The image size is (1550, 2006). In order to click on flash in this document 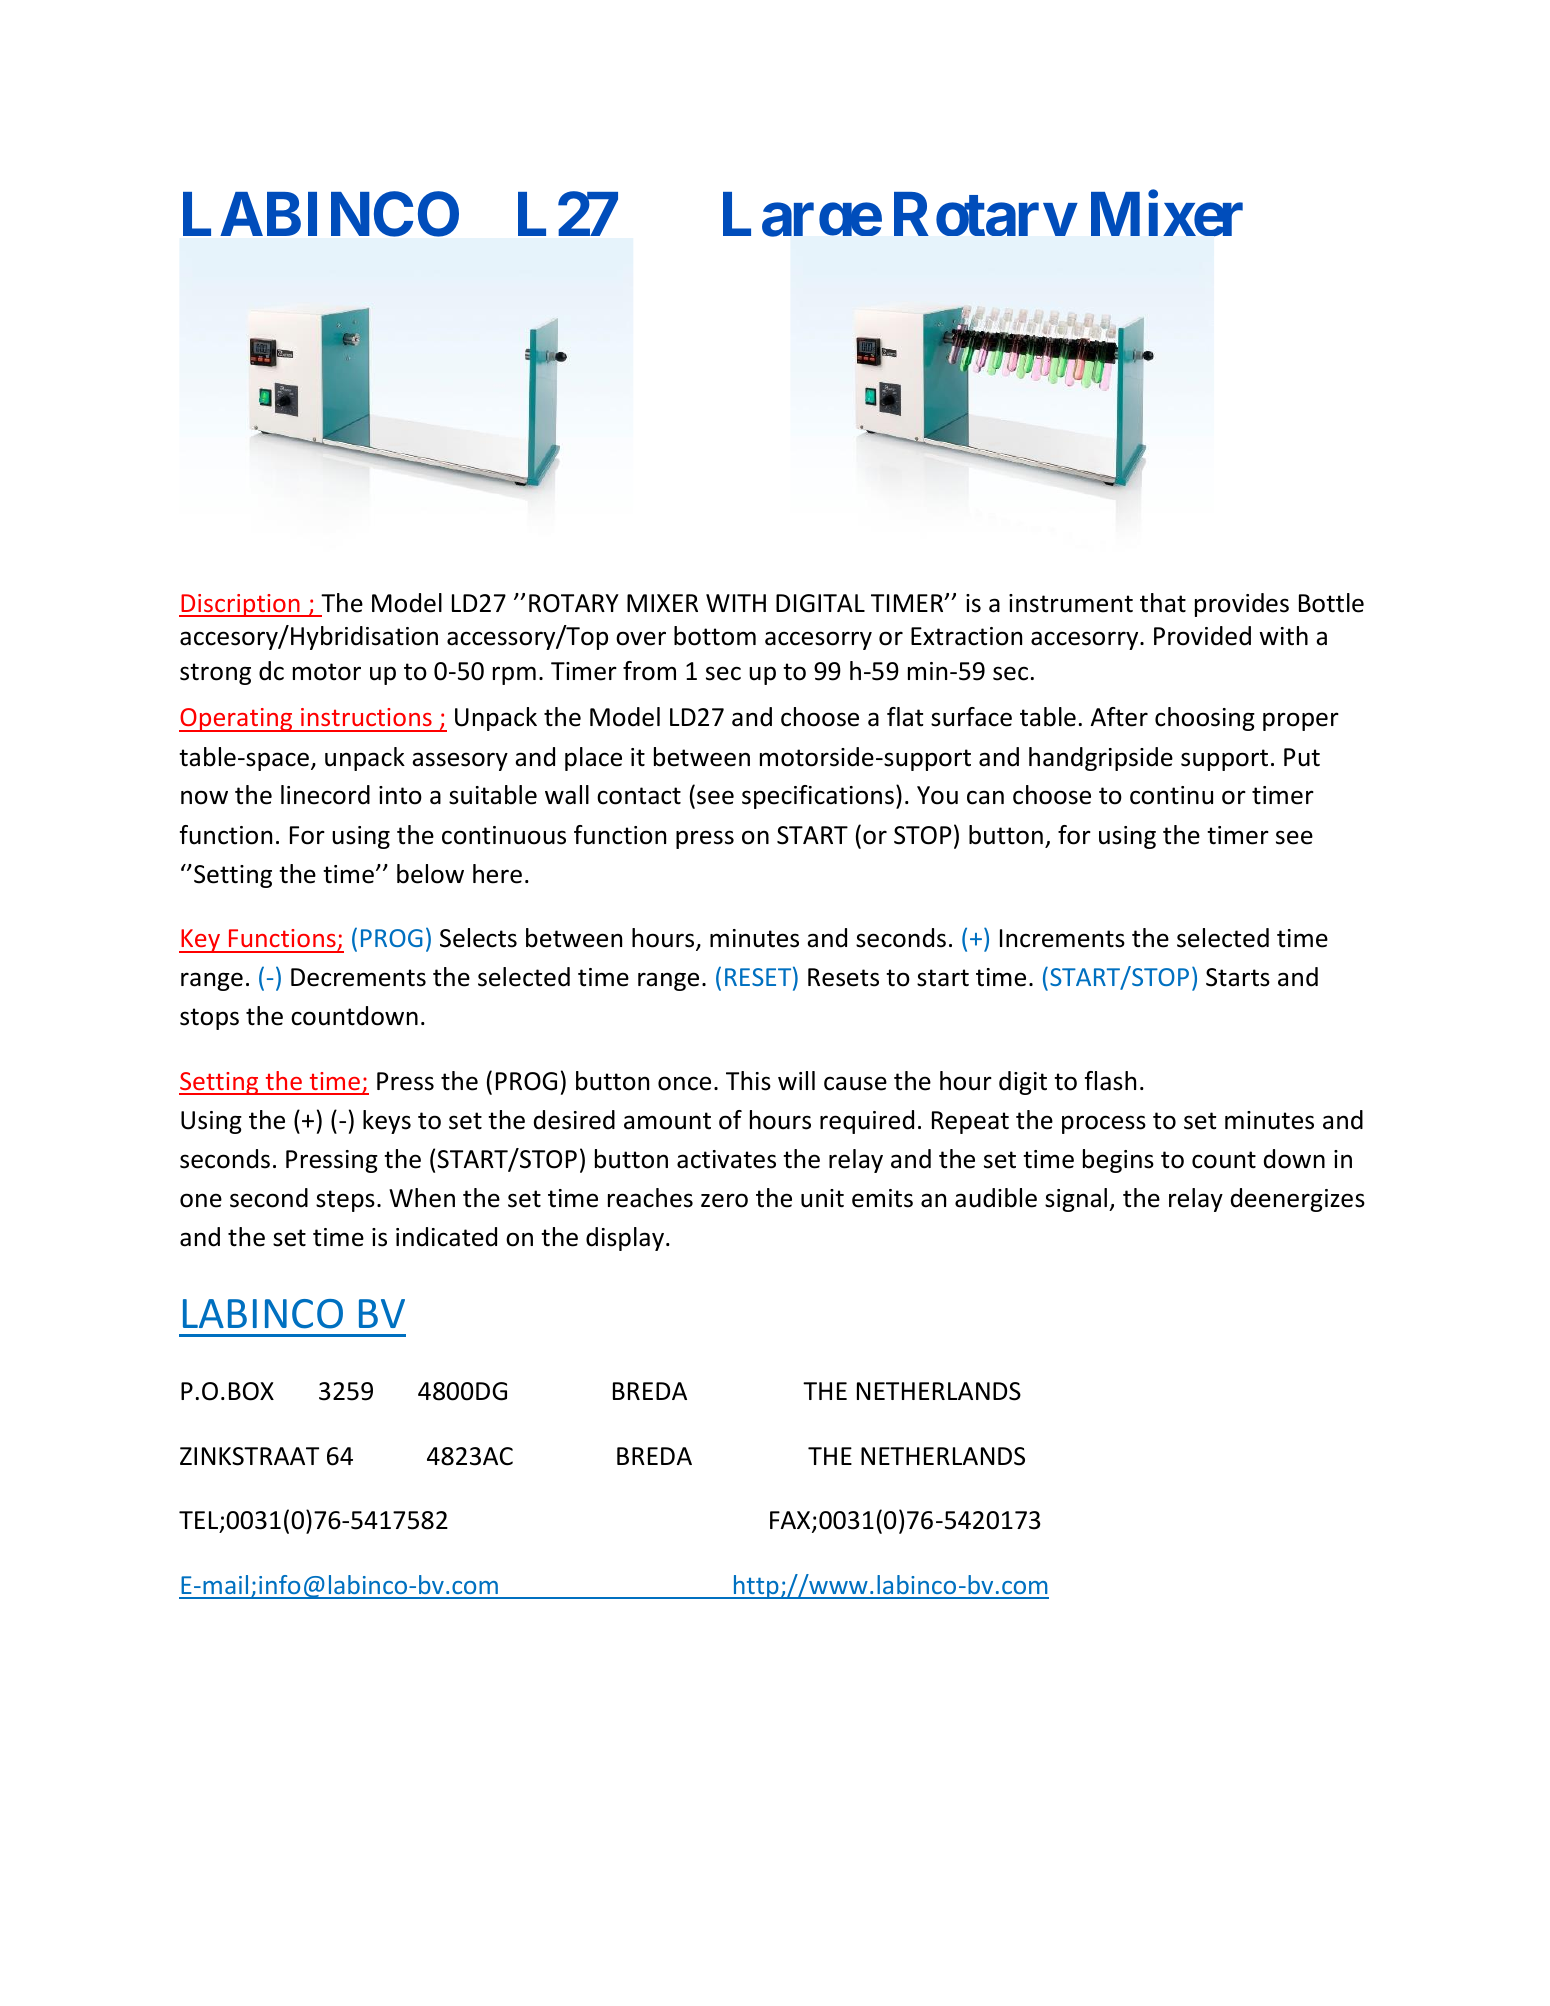, I will do `click(1110, 1081)`.
